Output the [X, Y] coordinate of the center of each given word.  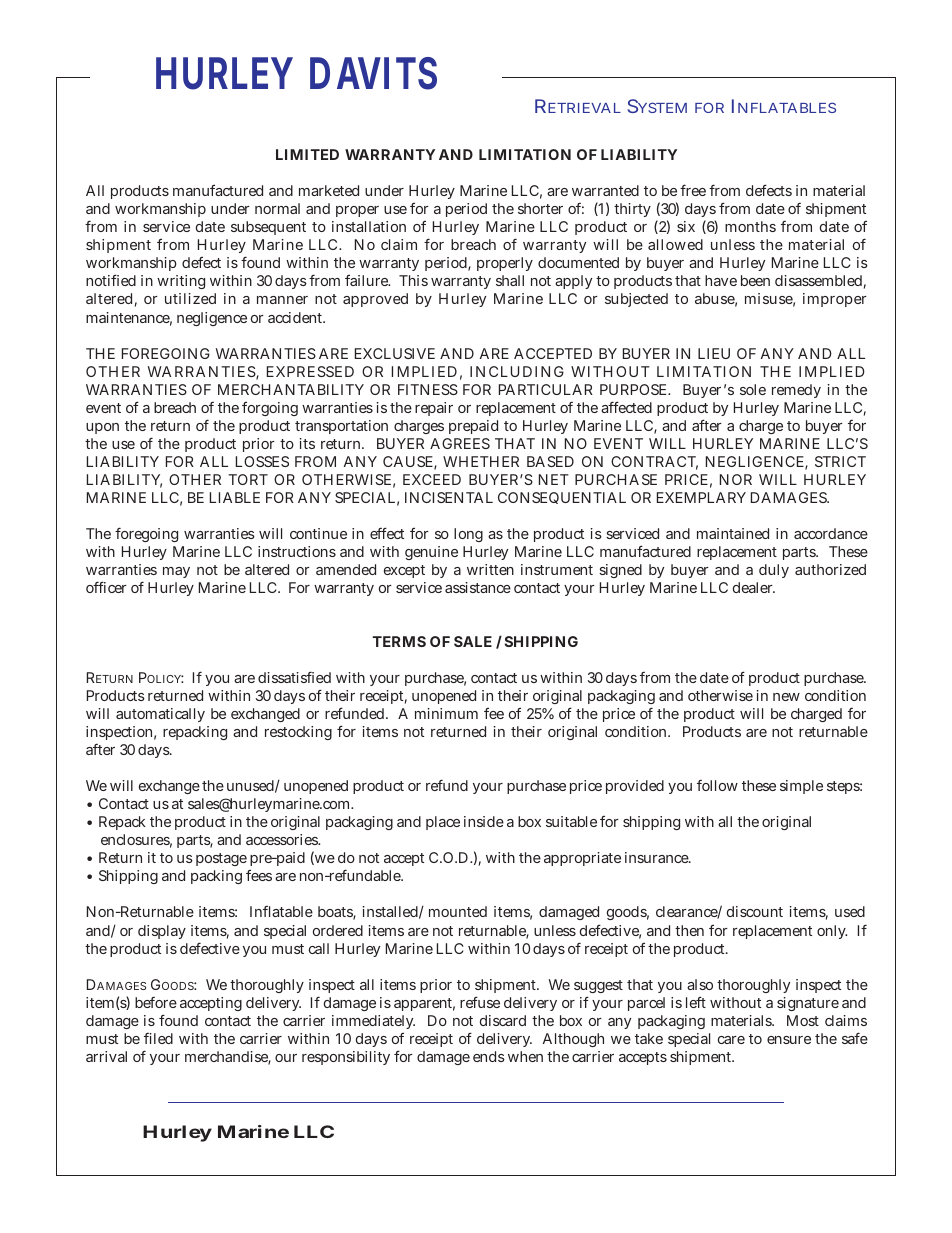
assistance [478, 587]
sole [753, 389]
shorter [540, 208]
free [693, 190]
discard [503, 1020]
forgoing [270, 409]
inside [484, 821]
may [176, 572]
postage [221, 859]
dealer [754, 587]
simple [801, 787]
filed [158, 1038]
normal [277, 208]
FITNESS [428, 389]
